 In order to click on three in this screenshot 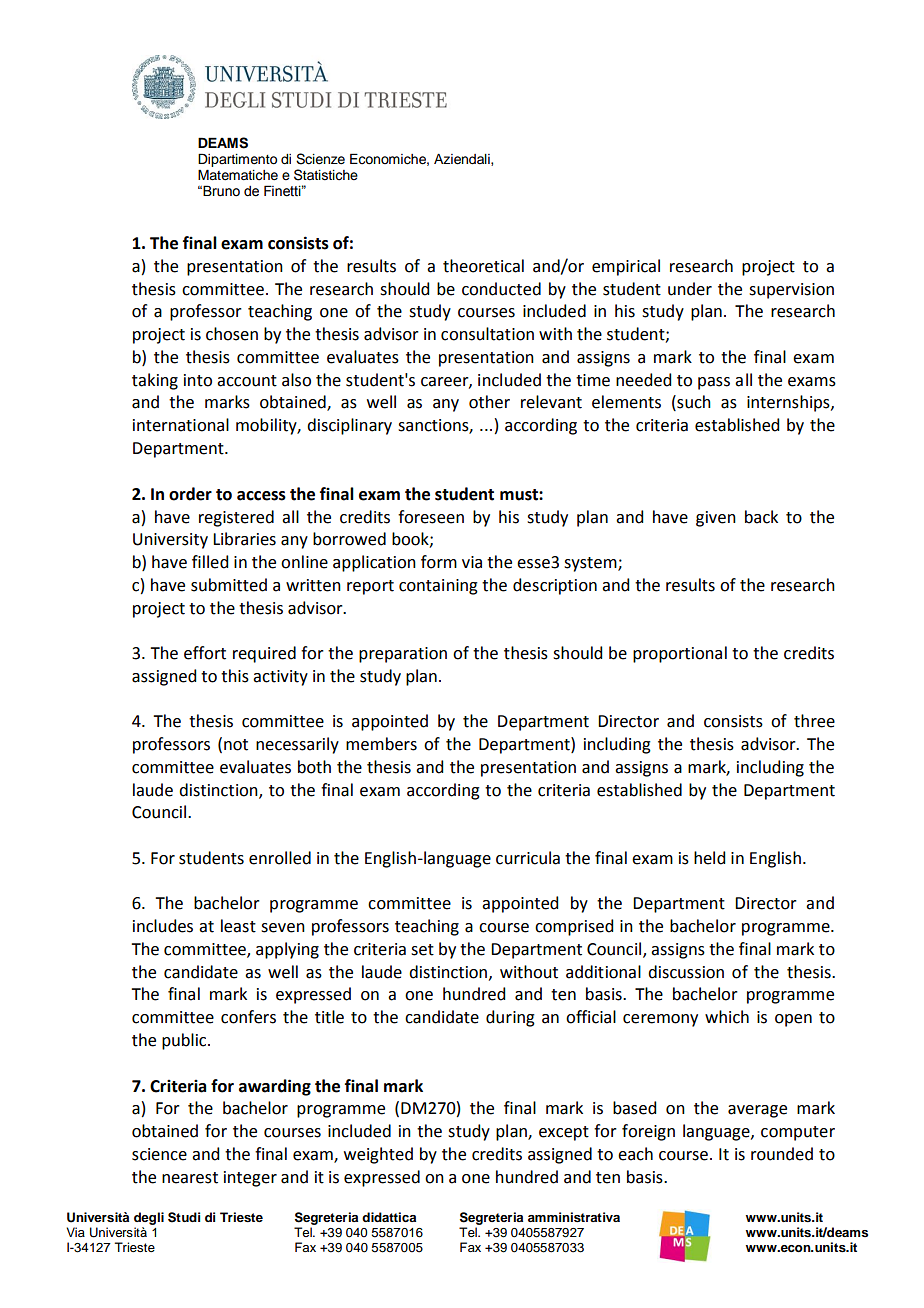, I will do `click(814, 721)`.
